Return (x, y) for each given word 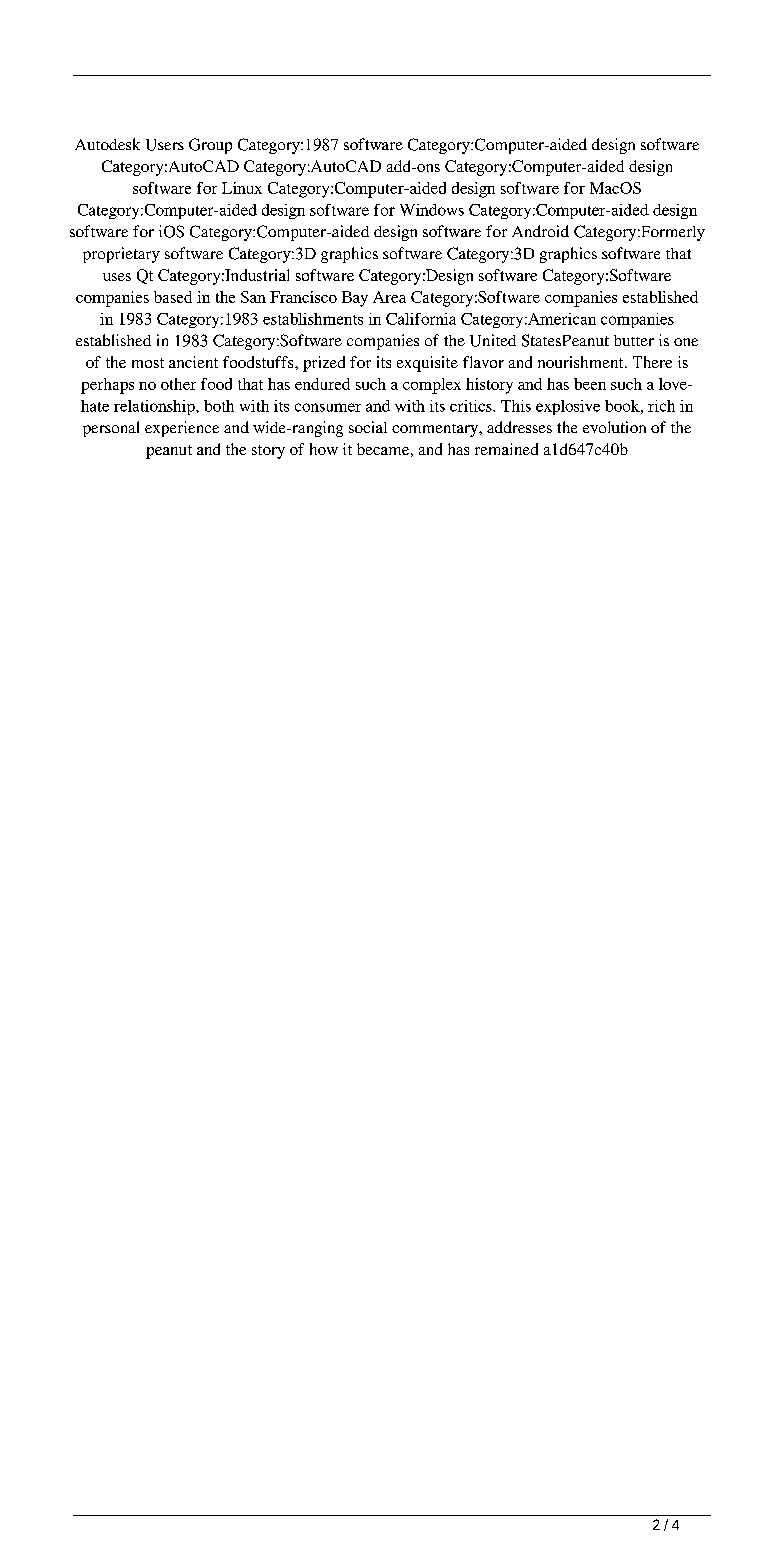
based (173, 297)
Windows (432, 210)
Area (389, 297)
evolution (614, 427)
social (368, 427)
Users (165, 145)
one (686, 342)
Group (210, 146)
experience (182, 429)
